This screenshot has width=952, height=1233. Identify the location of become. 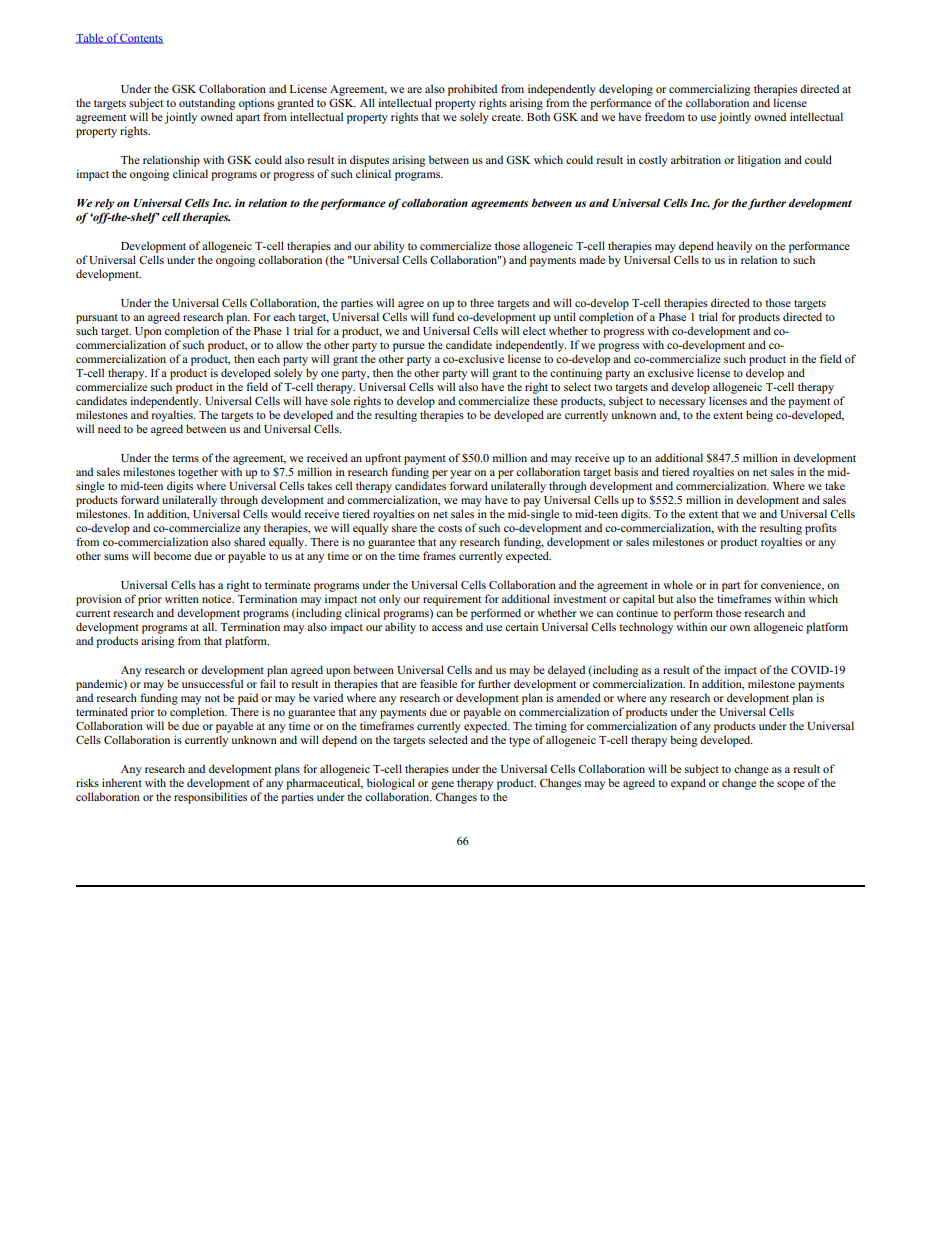
(172, 555).
